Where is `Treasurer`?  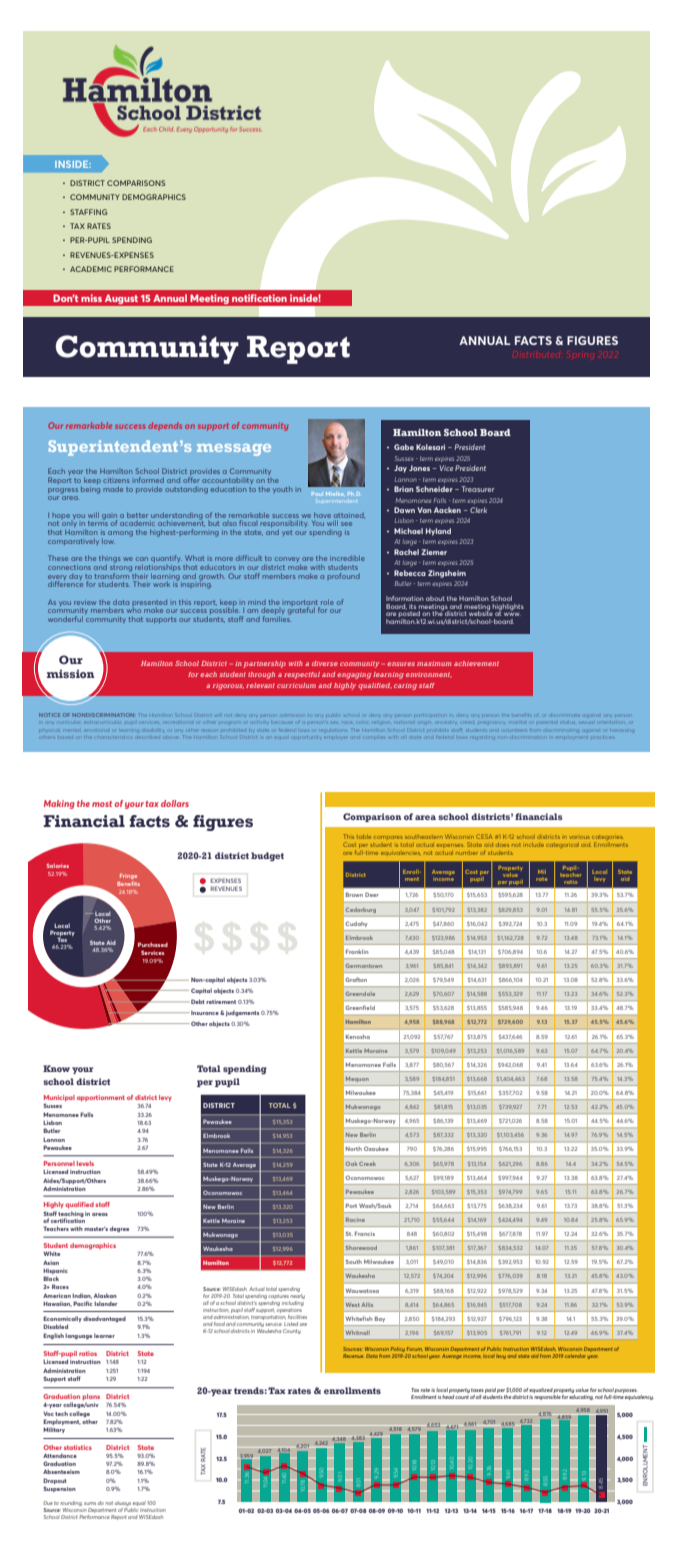
Treasurer is located at coordinates (478, 489).
